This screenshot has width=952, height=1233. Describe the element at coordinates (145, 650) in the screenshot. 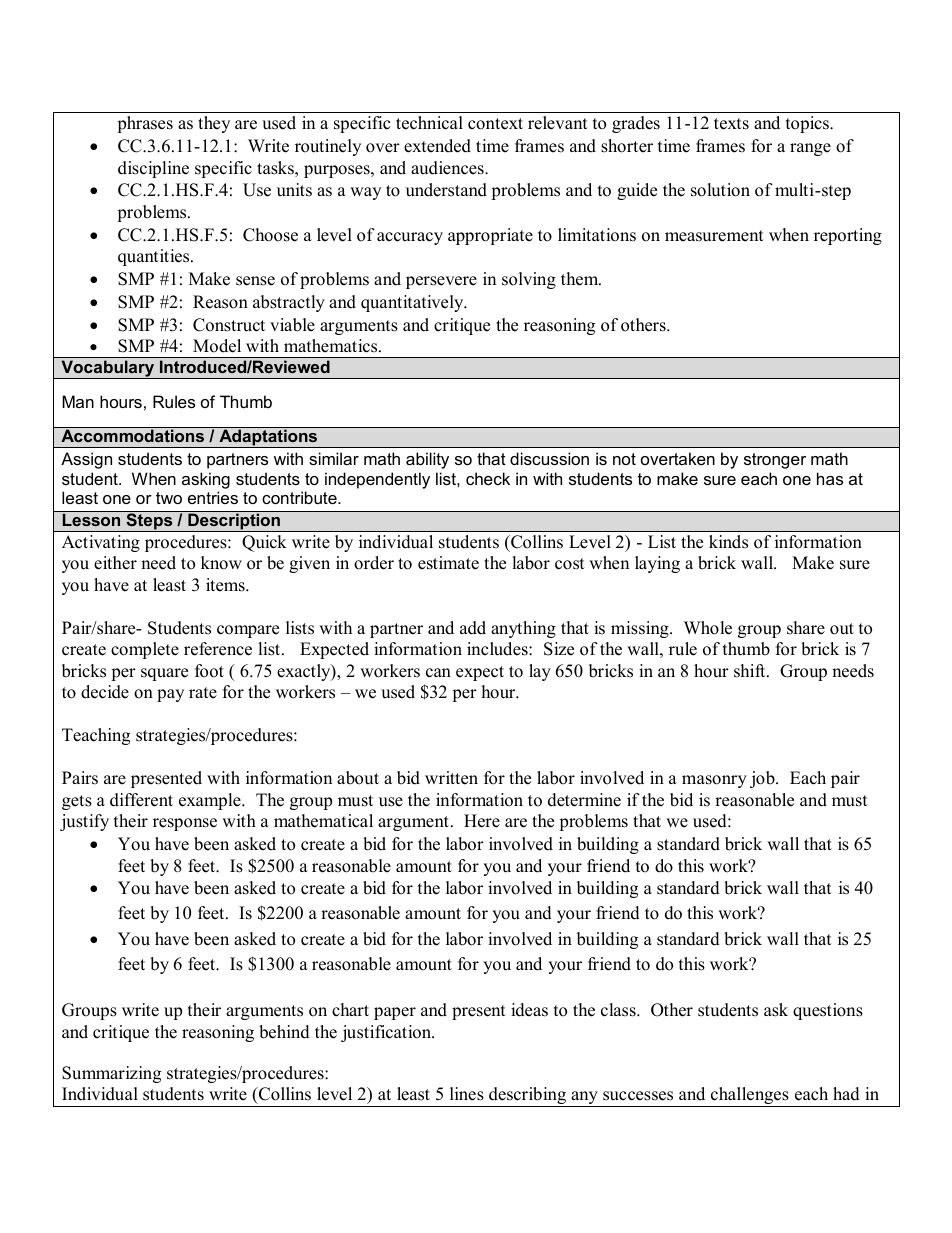

I see `complete` at that location.
